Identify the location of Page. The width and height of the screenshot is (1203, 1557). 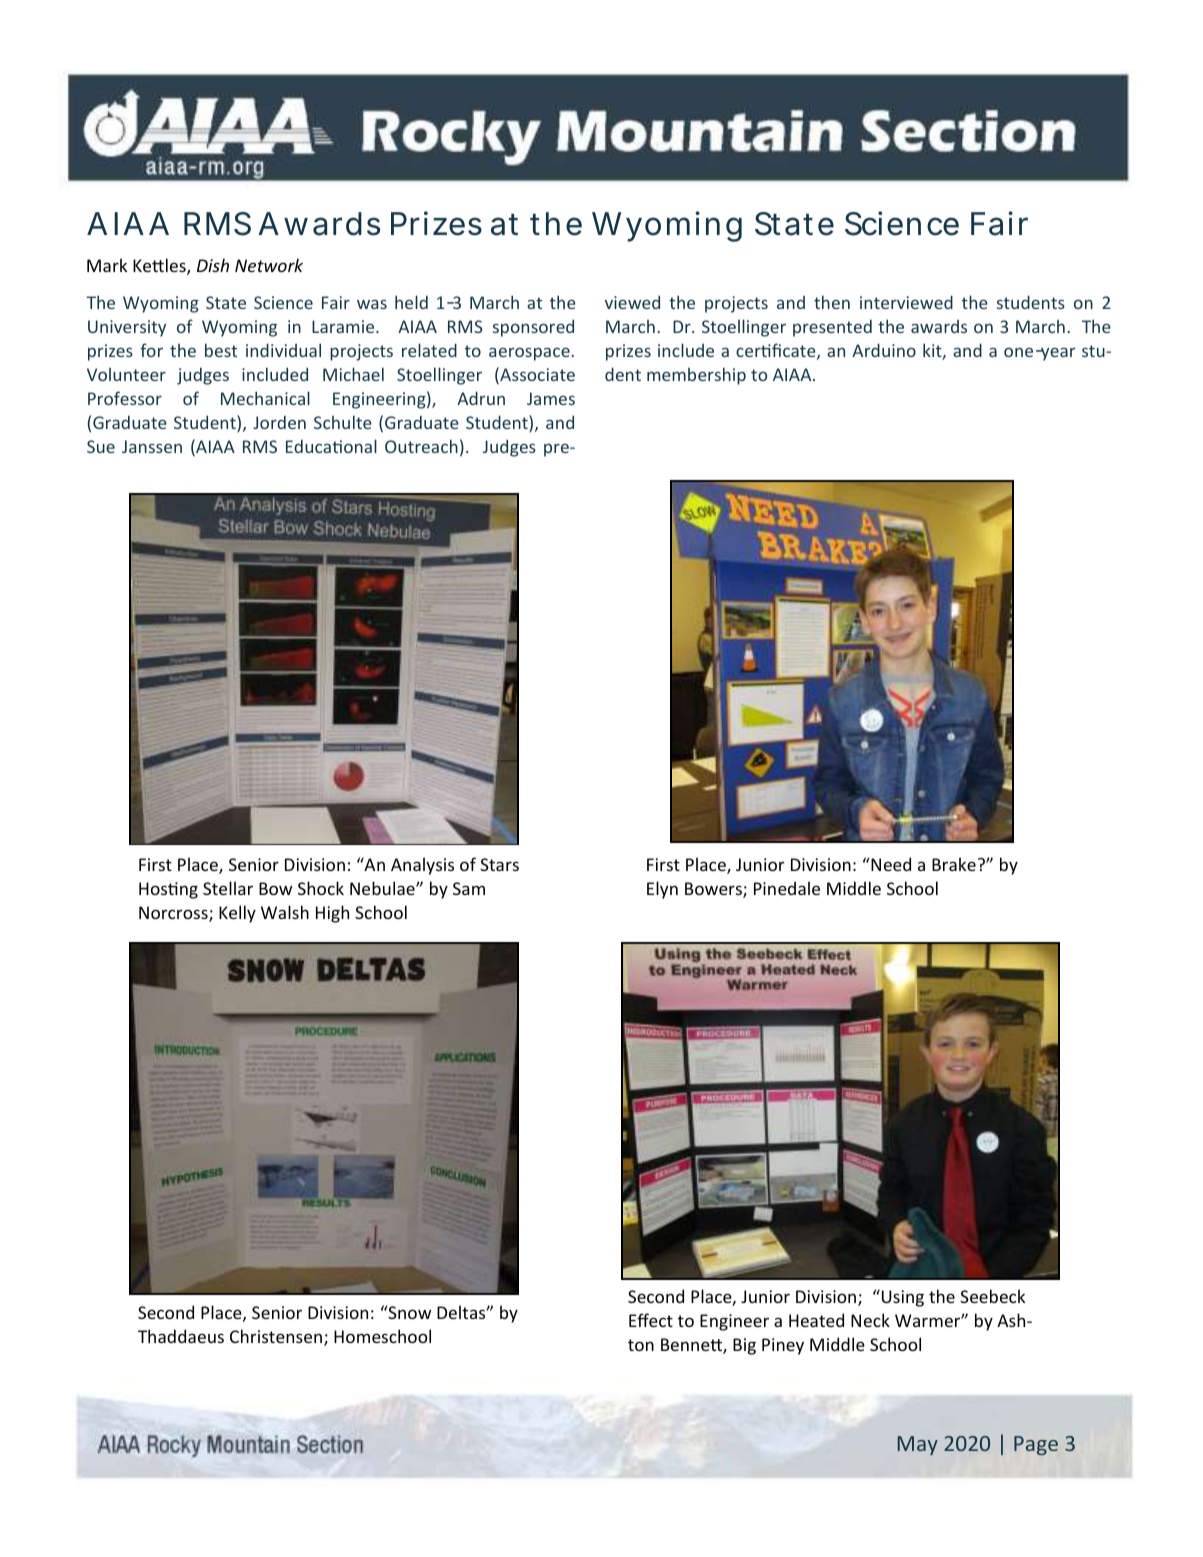
(1036, 1445).
